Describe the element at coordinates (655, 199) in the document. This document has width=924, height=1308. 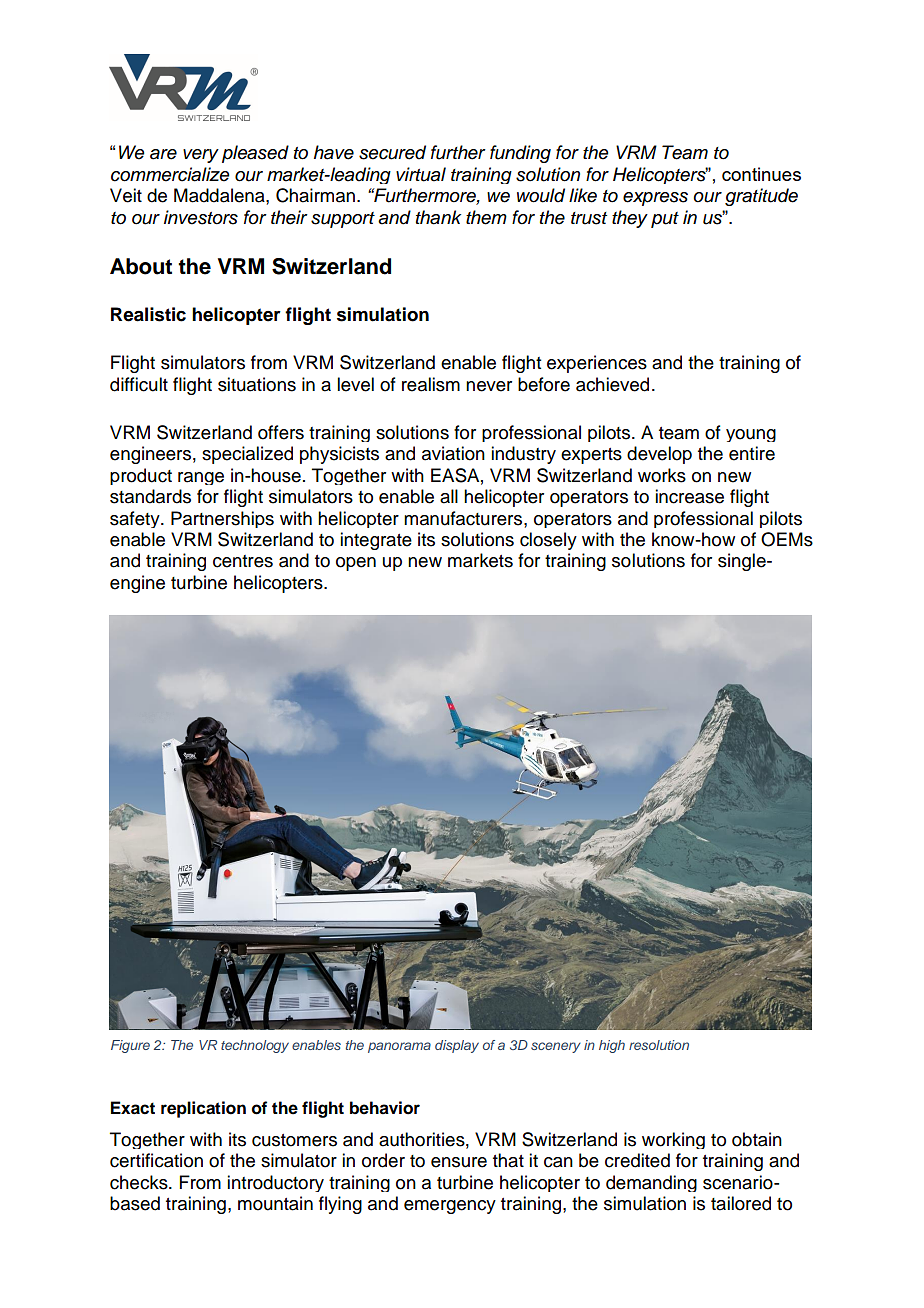
I see `express` at that location.
